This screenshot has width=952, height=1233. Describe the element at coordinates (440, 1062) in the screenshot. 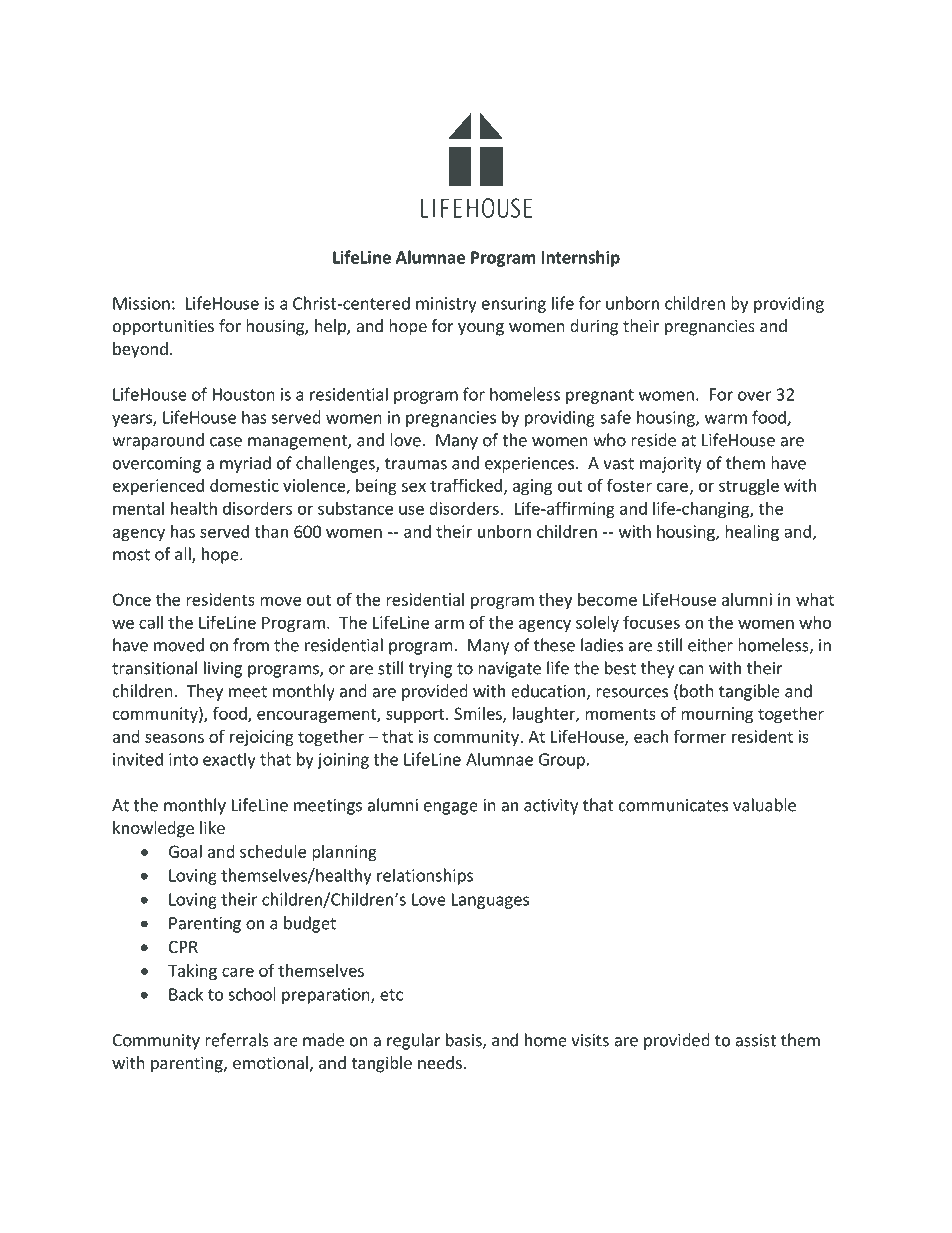

I see `needs` at that location.
